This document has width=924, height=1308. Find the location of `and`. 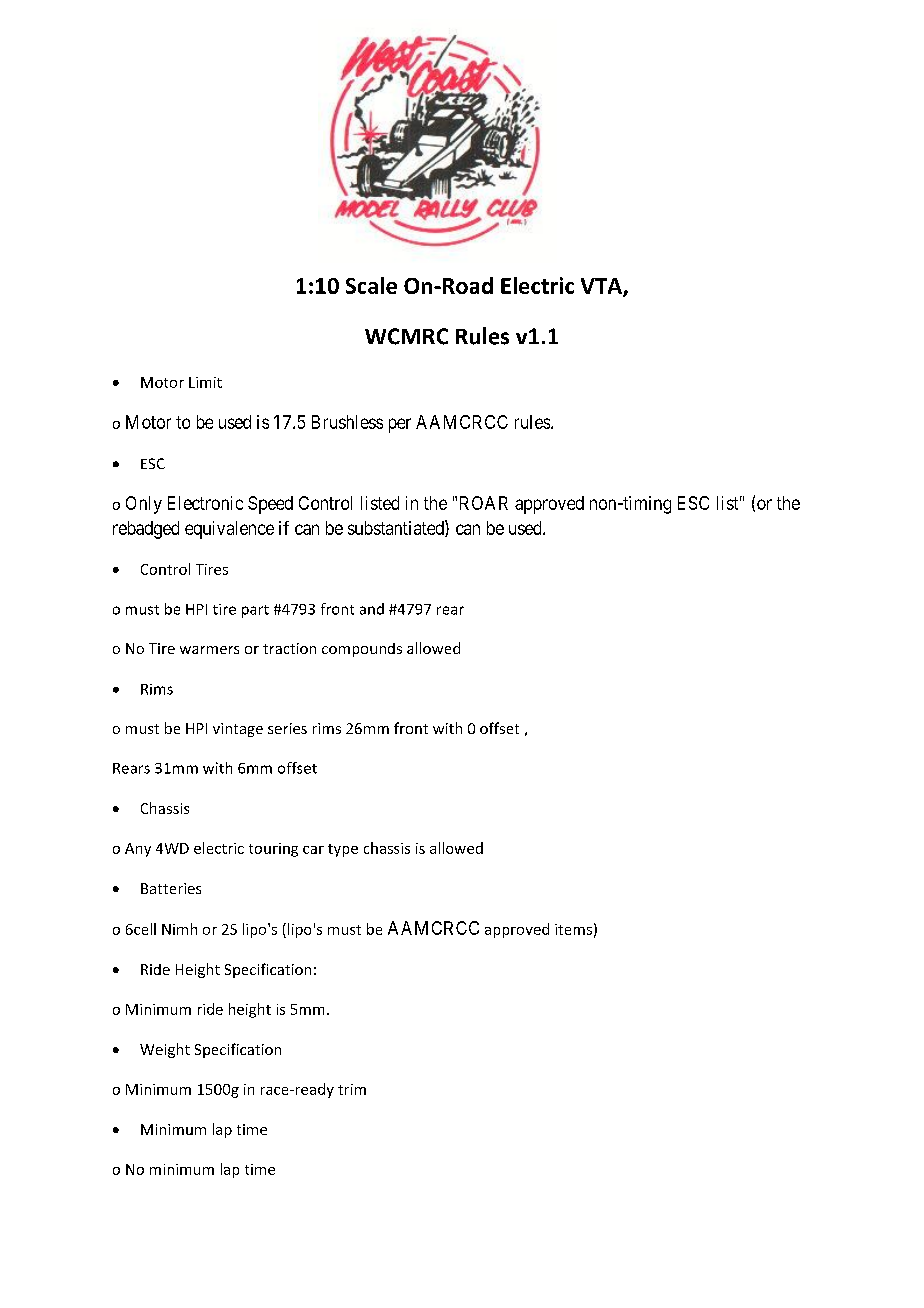

and is located at coordinates (372, 609).
